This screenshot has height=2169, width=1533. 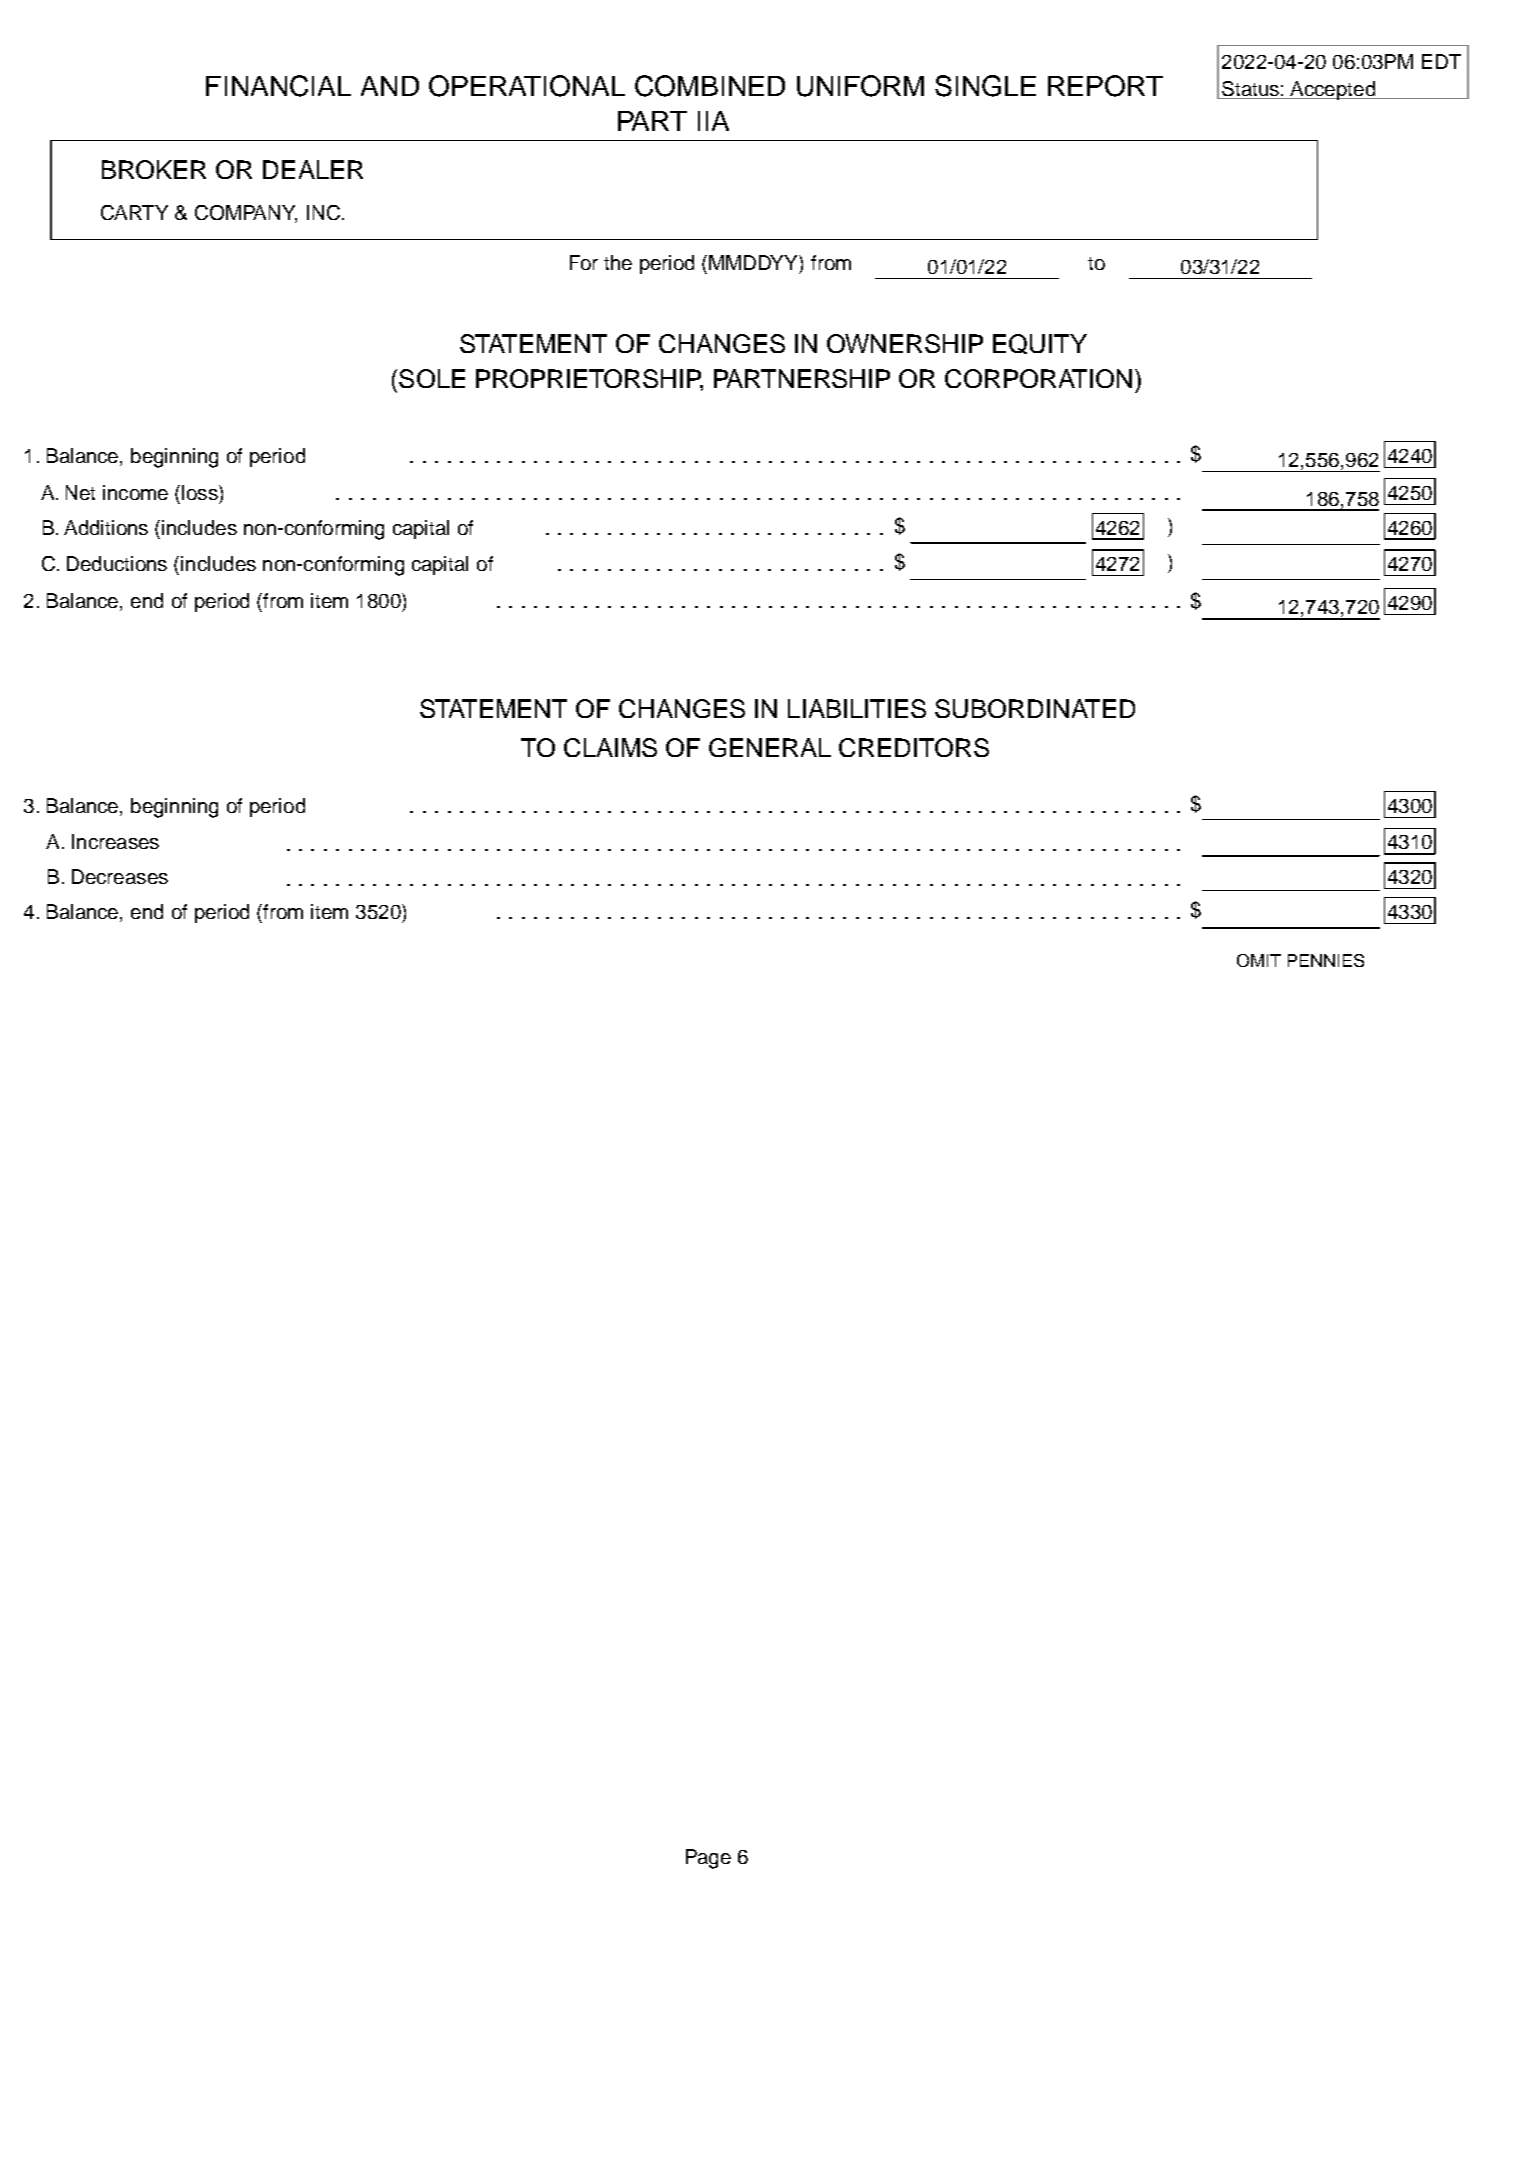 I want to click on loss, so click(x=201, y=492).
